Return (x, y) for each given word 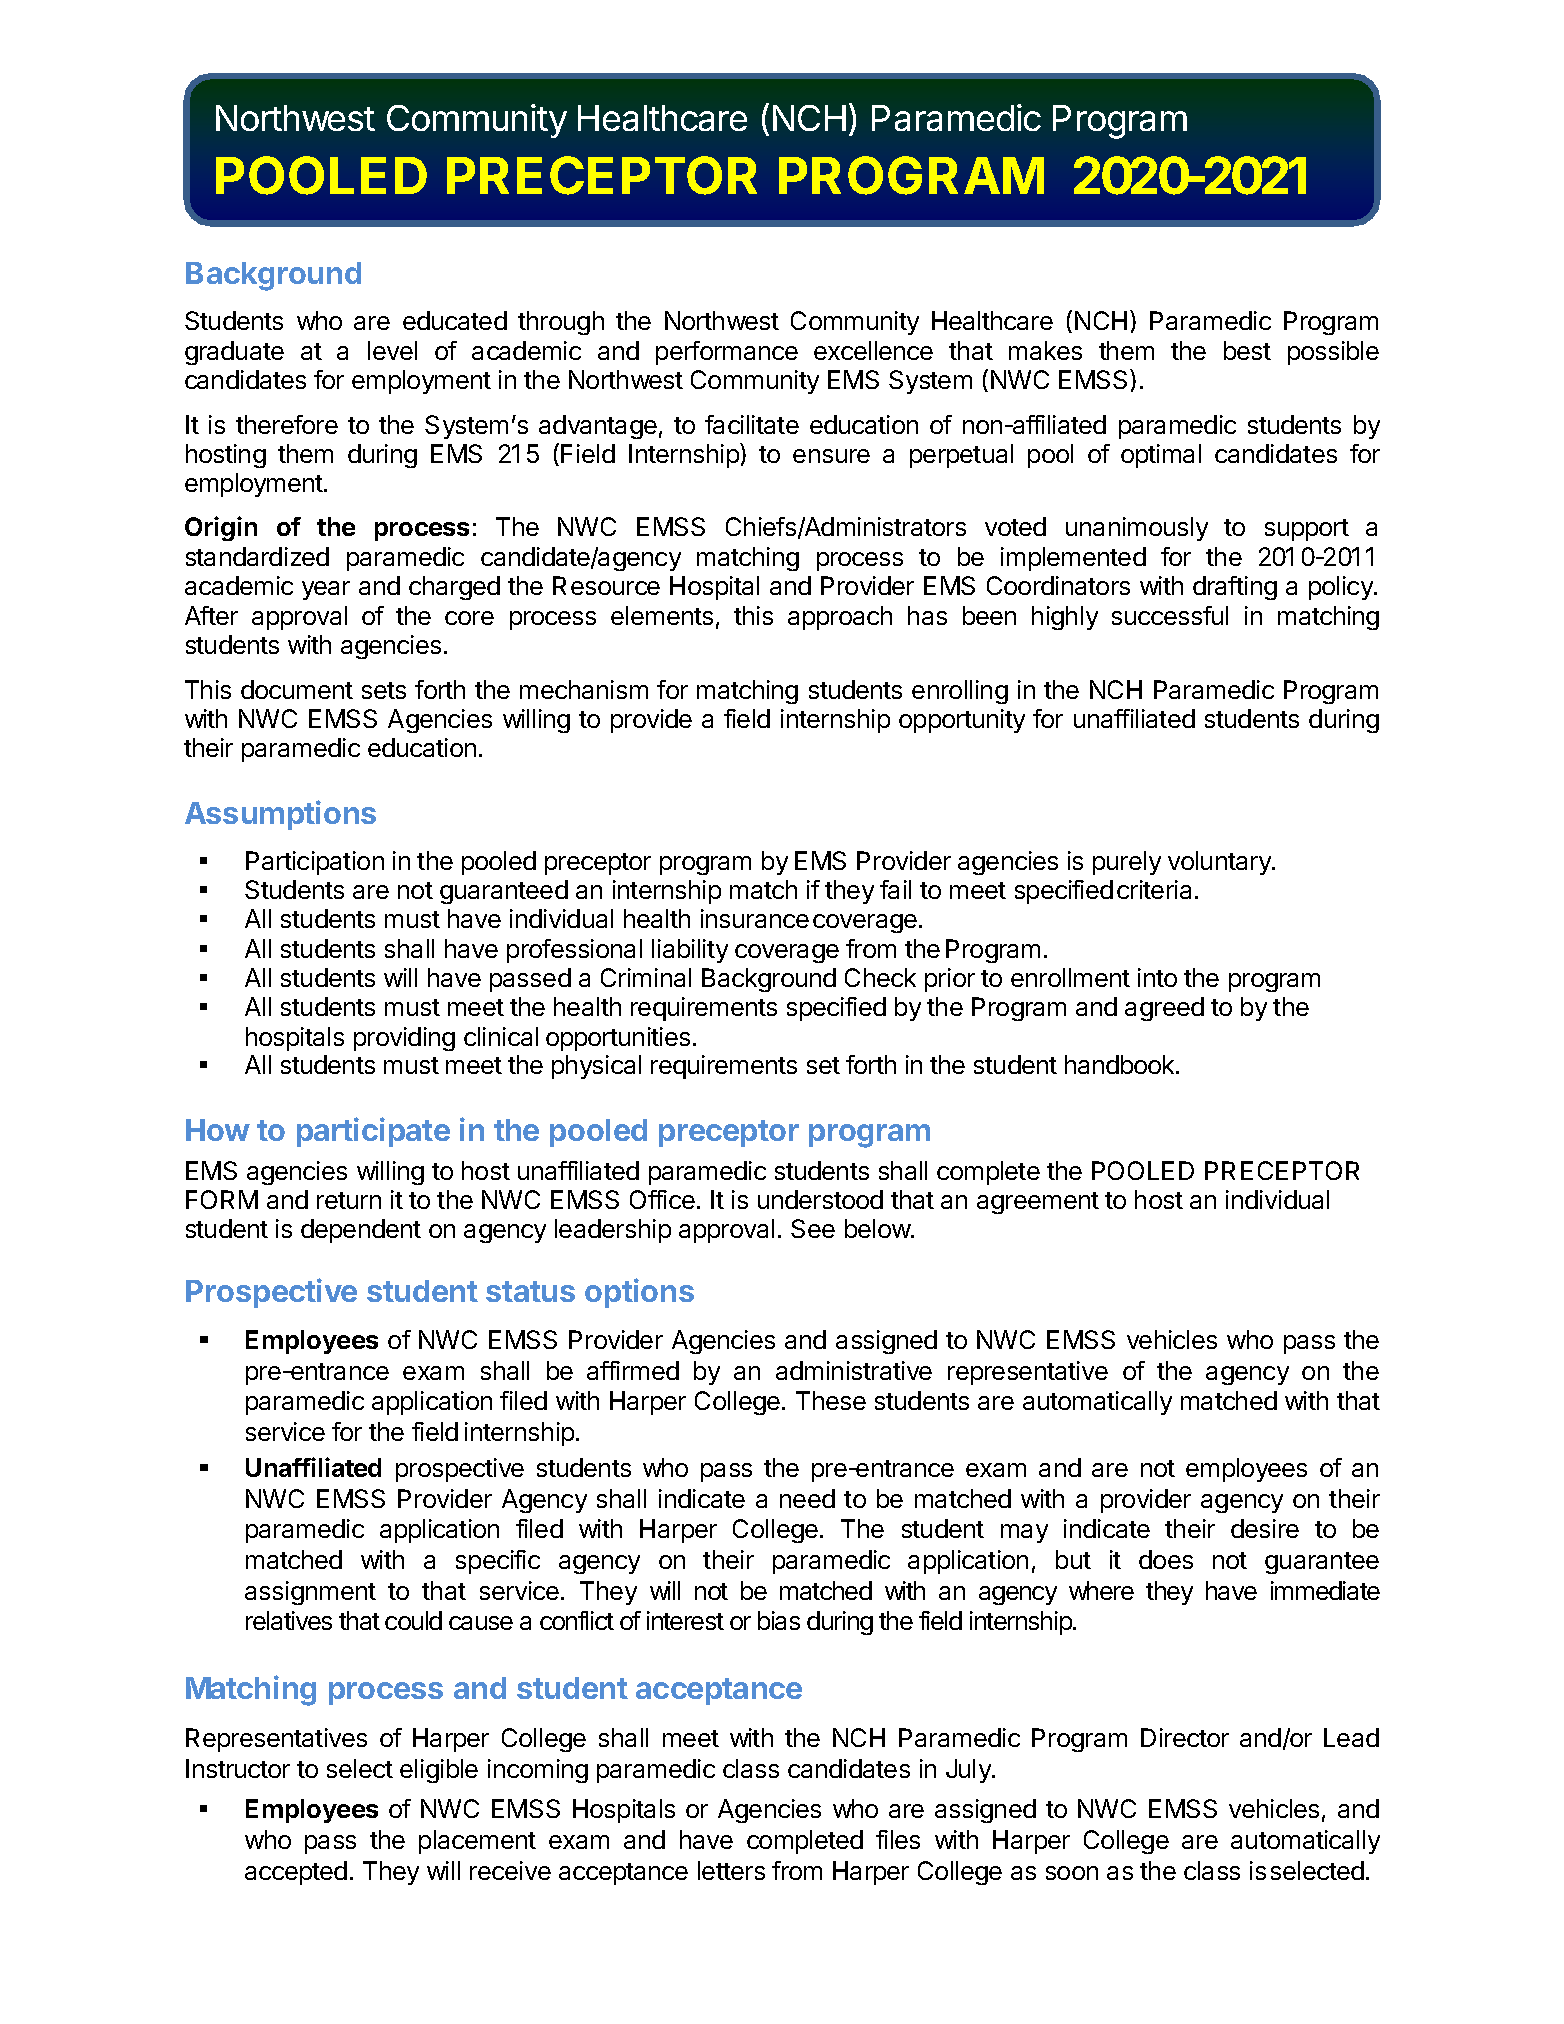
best (1247, 350)
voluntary (1220, 863)
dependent (361, 1231)
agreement (1038, 1203)
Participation (315, 863)
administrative (854, 1370)
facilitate (752, 424)
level (392, 350)
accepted (296, 1873)
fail (895, 889)
